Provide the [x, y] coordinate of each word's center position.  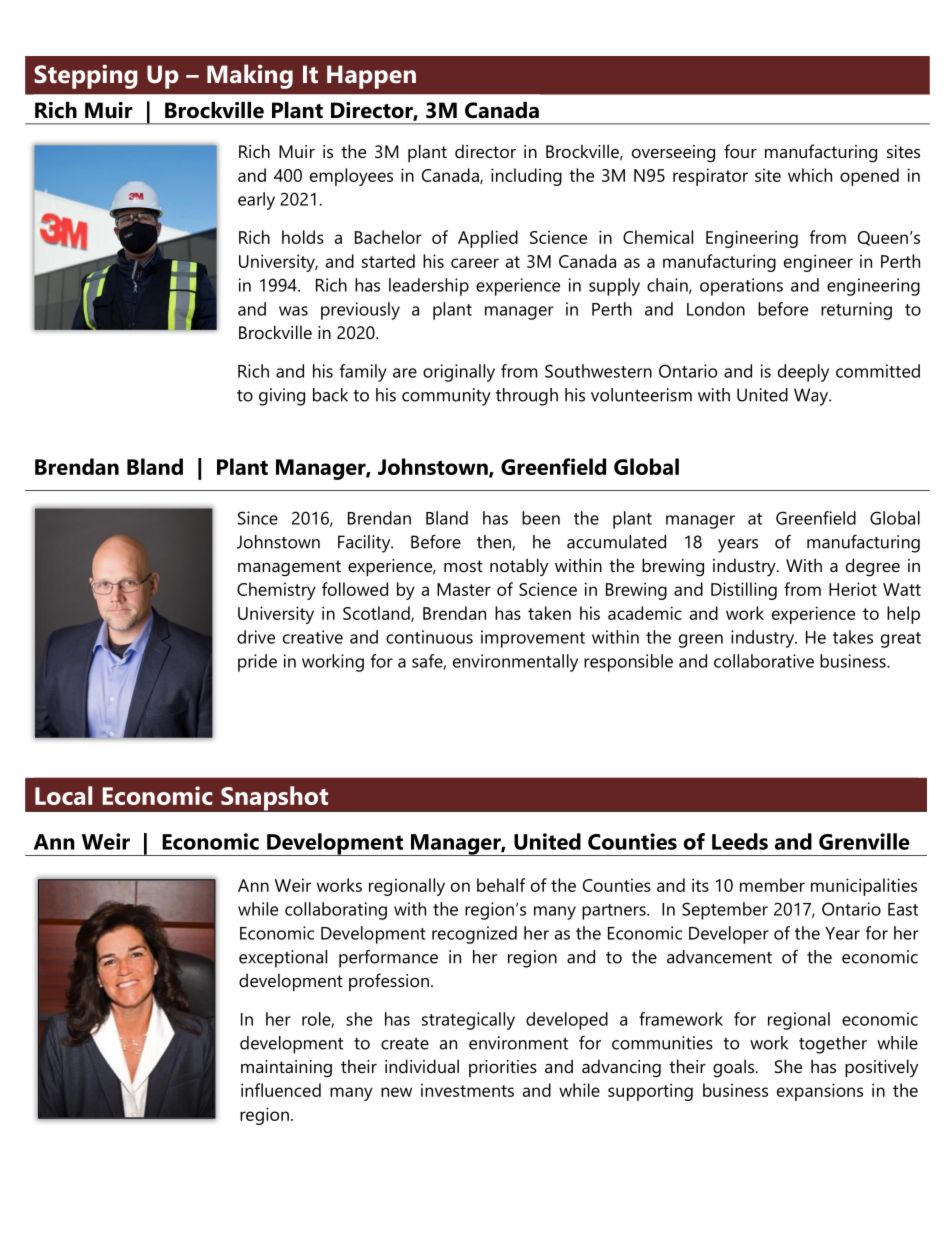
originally [459, 373]
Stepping [86, 76]
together [833, 1045]
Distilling [744, 591]
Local [63, 795]
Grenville [864, 841]
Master [464, 589]
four [740, 151]
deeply [803, 373]
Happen [371, 77]
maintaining [286, 1069]
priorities [503, 1068]
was [293, 311]
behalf [501, 885]
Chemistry [276, 591]
